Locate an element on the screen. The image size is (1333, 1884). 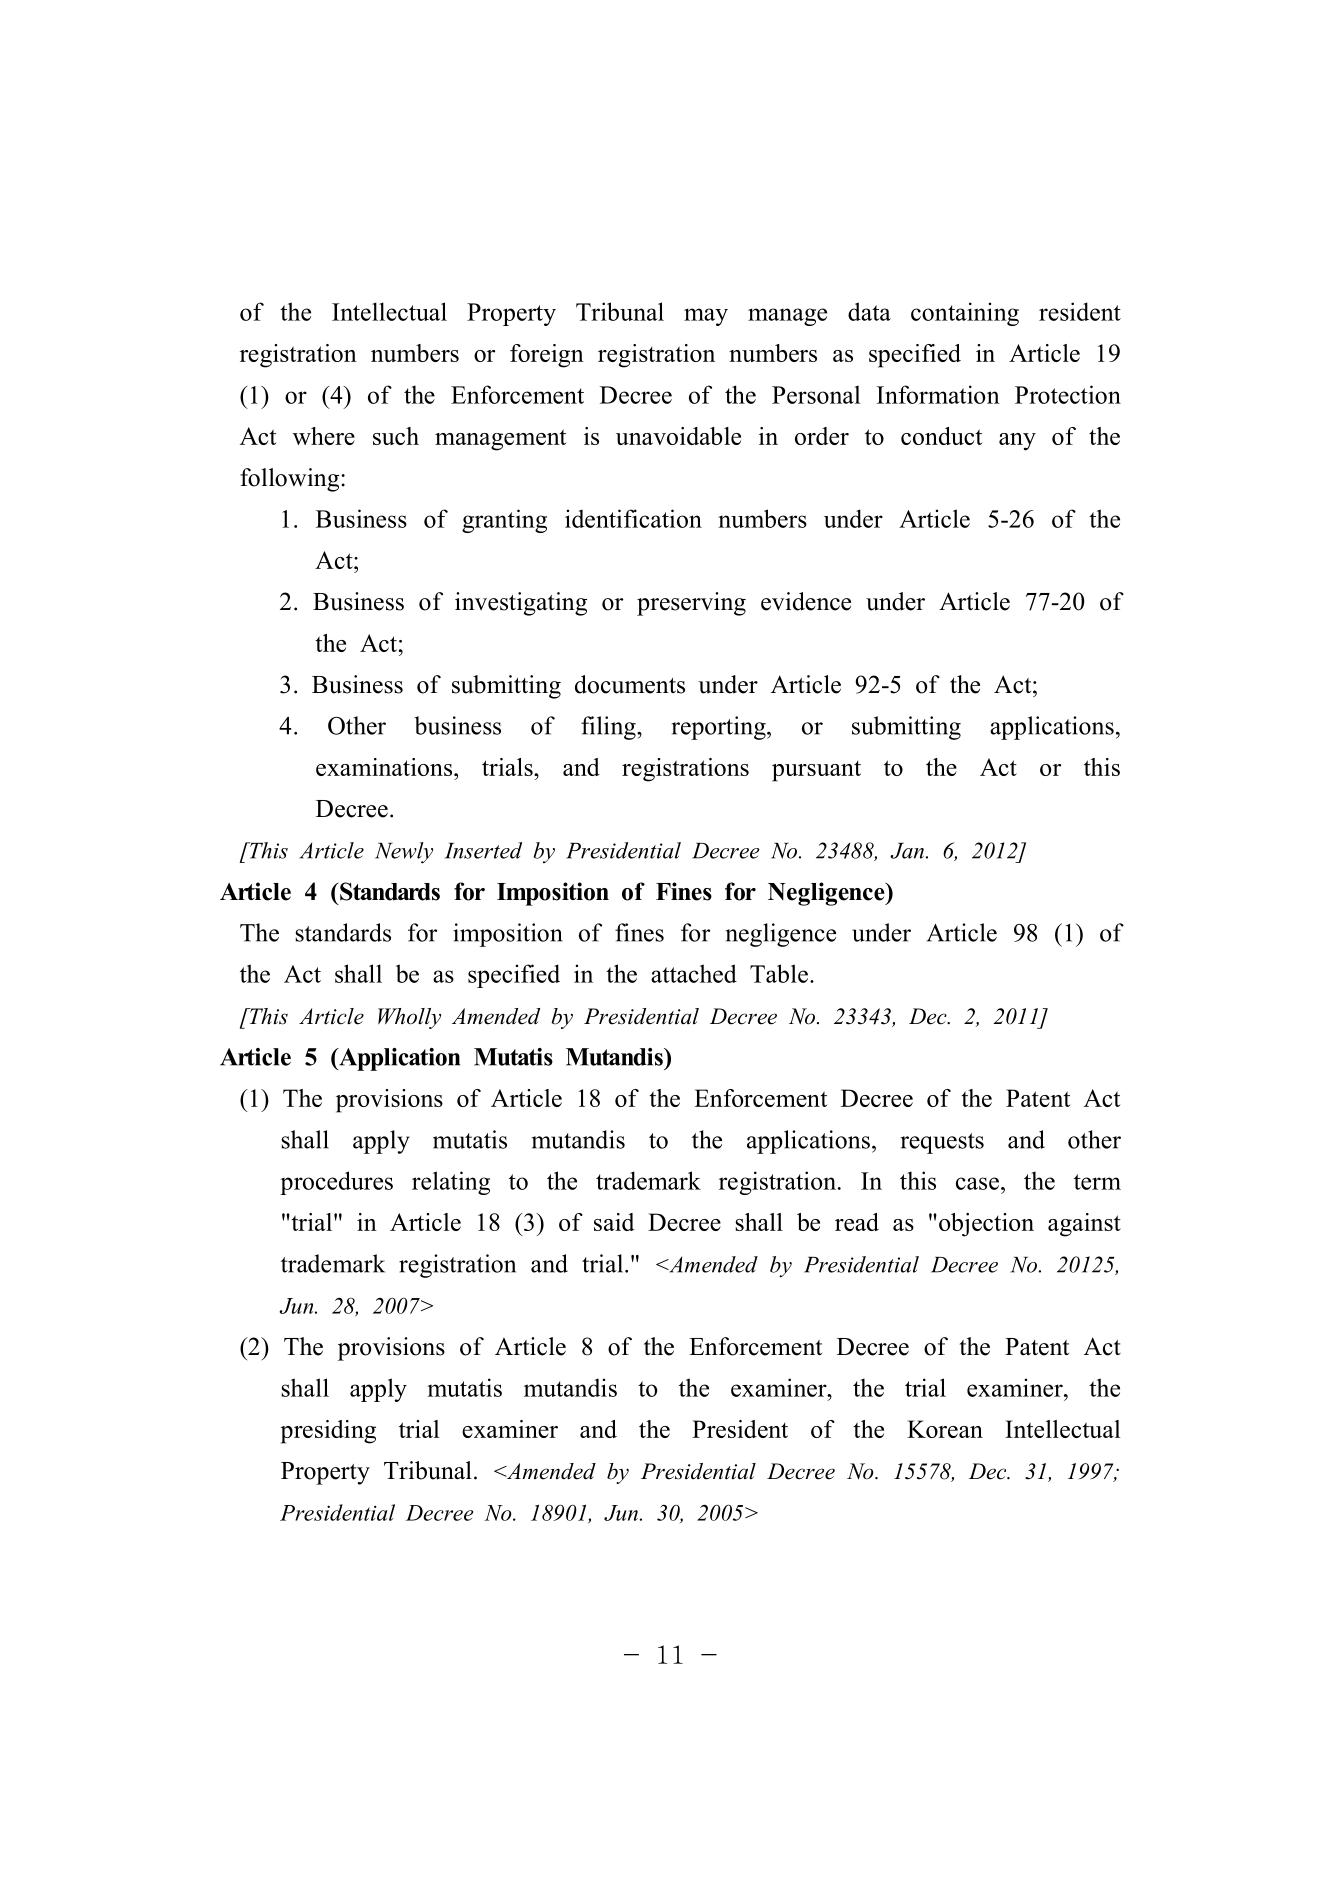
Wholly is located at coordinates (409, 1018).
